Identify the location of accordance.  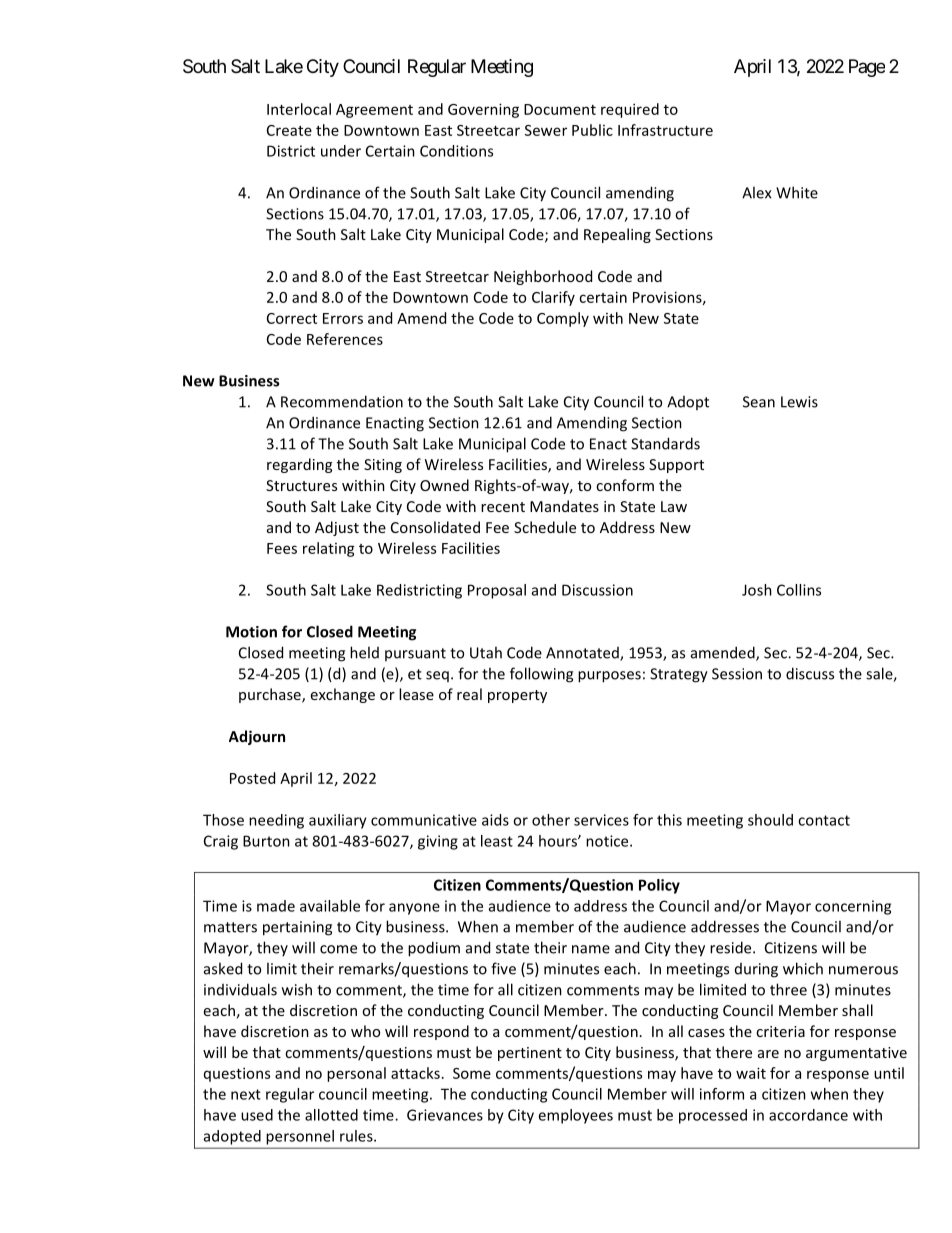
(808, 1115).
